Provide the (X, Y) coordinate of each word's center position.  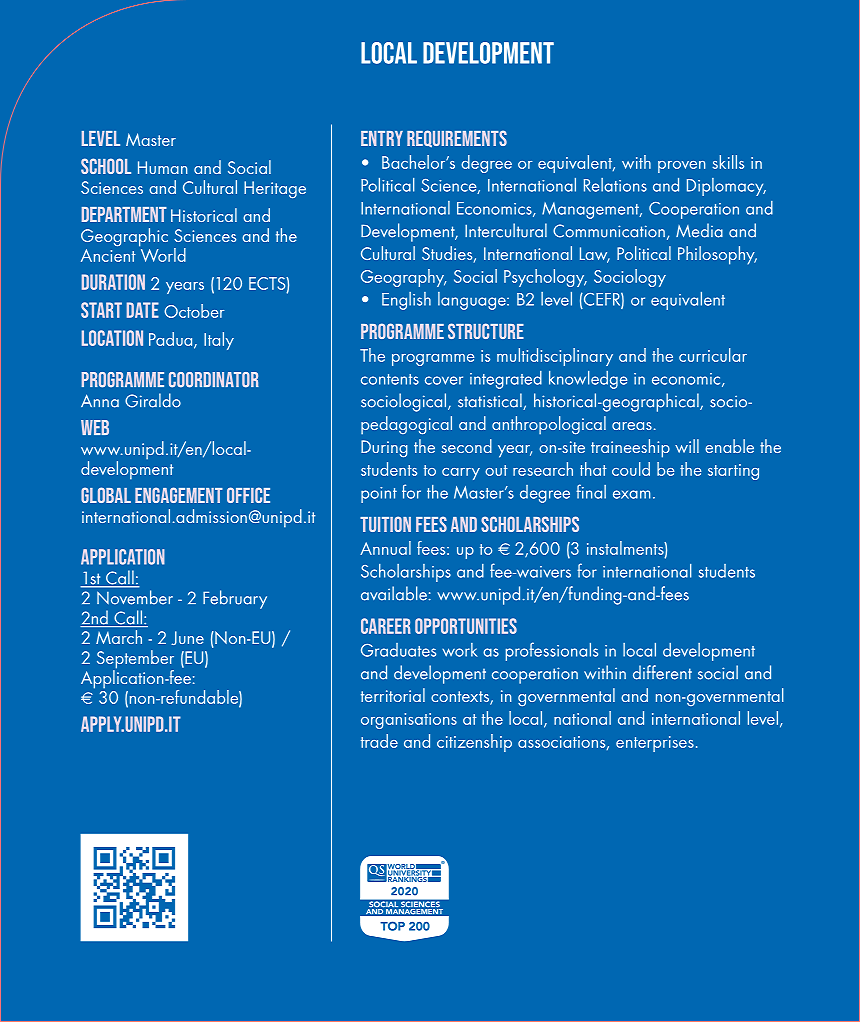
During (384, 449)
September (135, 660)
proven (681, 167)
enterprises (655, 744)
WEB (95, 427)
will (687, 446)
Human (162, 167)
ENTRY (382, 138)
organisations (409, 721)
